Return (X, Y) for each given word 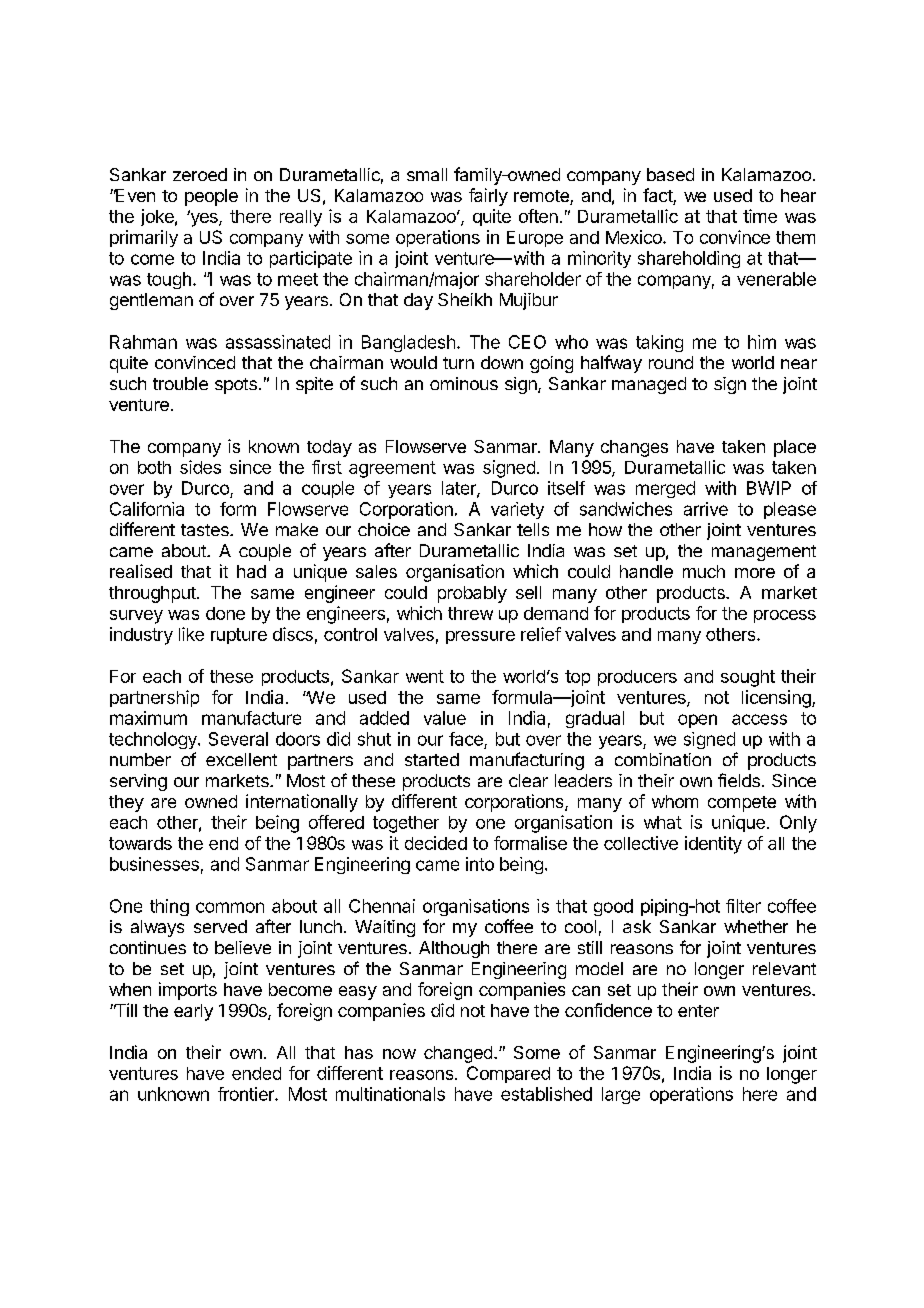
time (760, 216)
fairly (488, 197)
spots (236, 386)
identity (713, 845)
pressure (480, 637)
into (480, 864)
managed (649, 385)
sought (748, 678)
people (211, 197)
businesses (154, 864)
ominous (464, 383)
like (191, 634)
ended (256, 1073)
